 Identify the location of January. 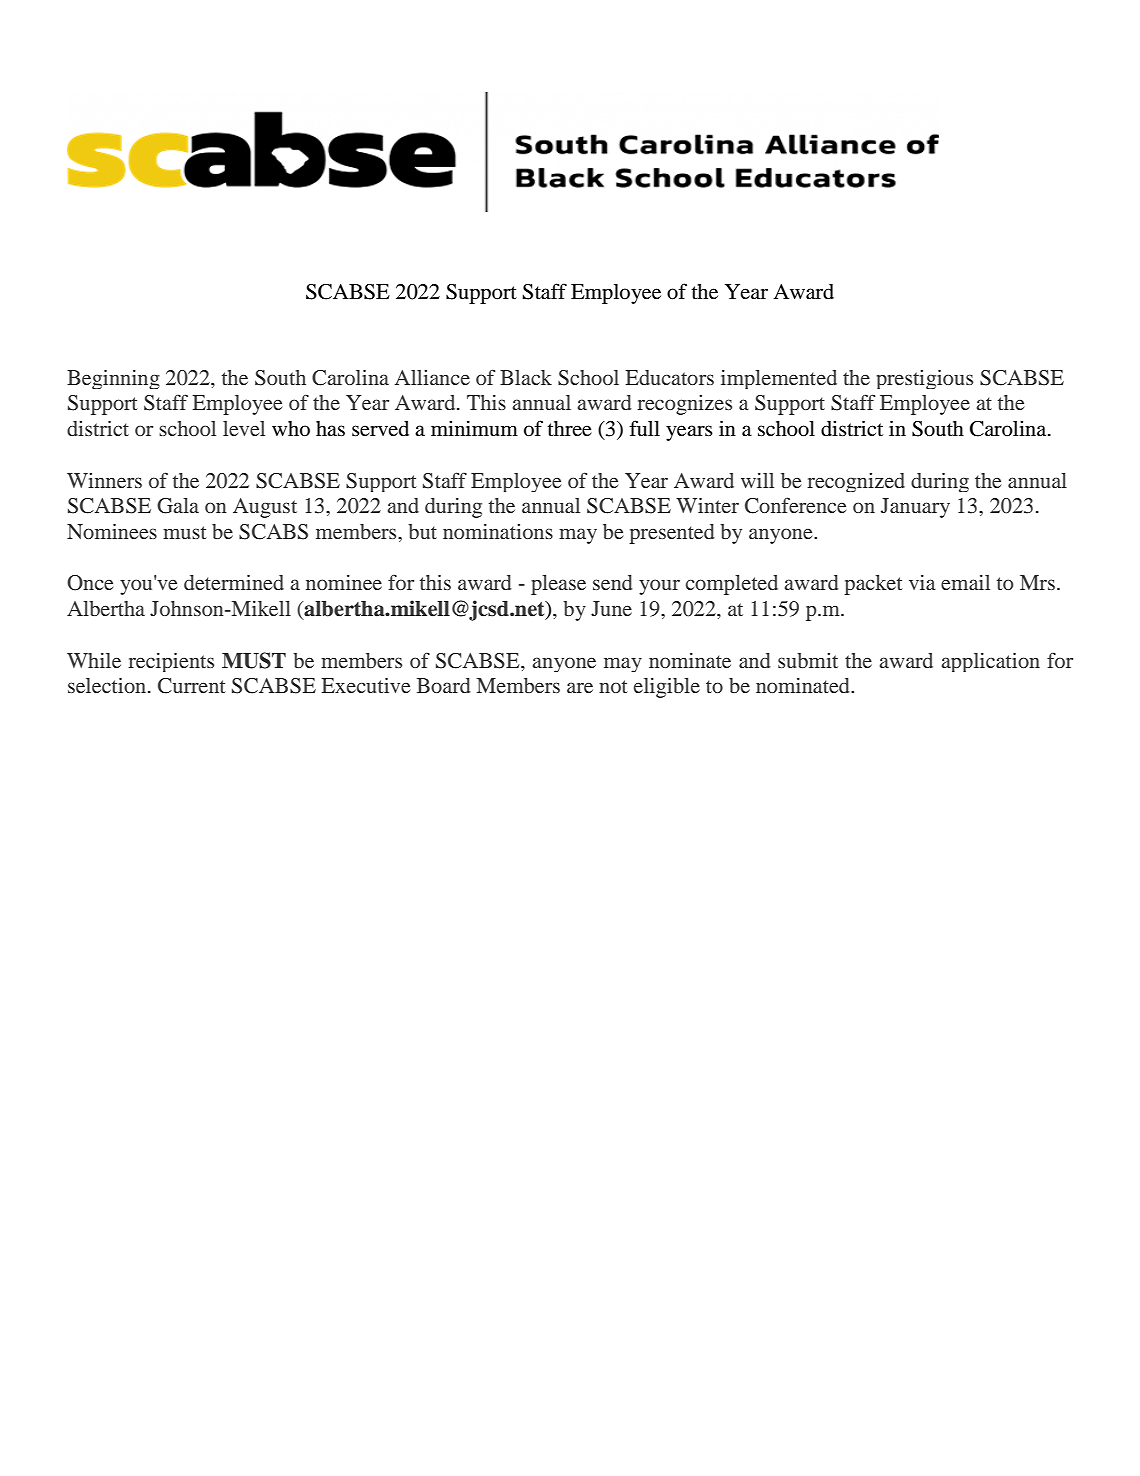
(915, 508).
